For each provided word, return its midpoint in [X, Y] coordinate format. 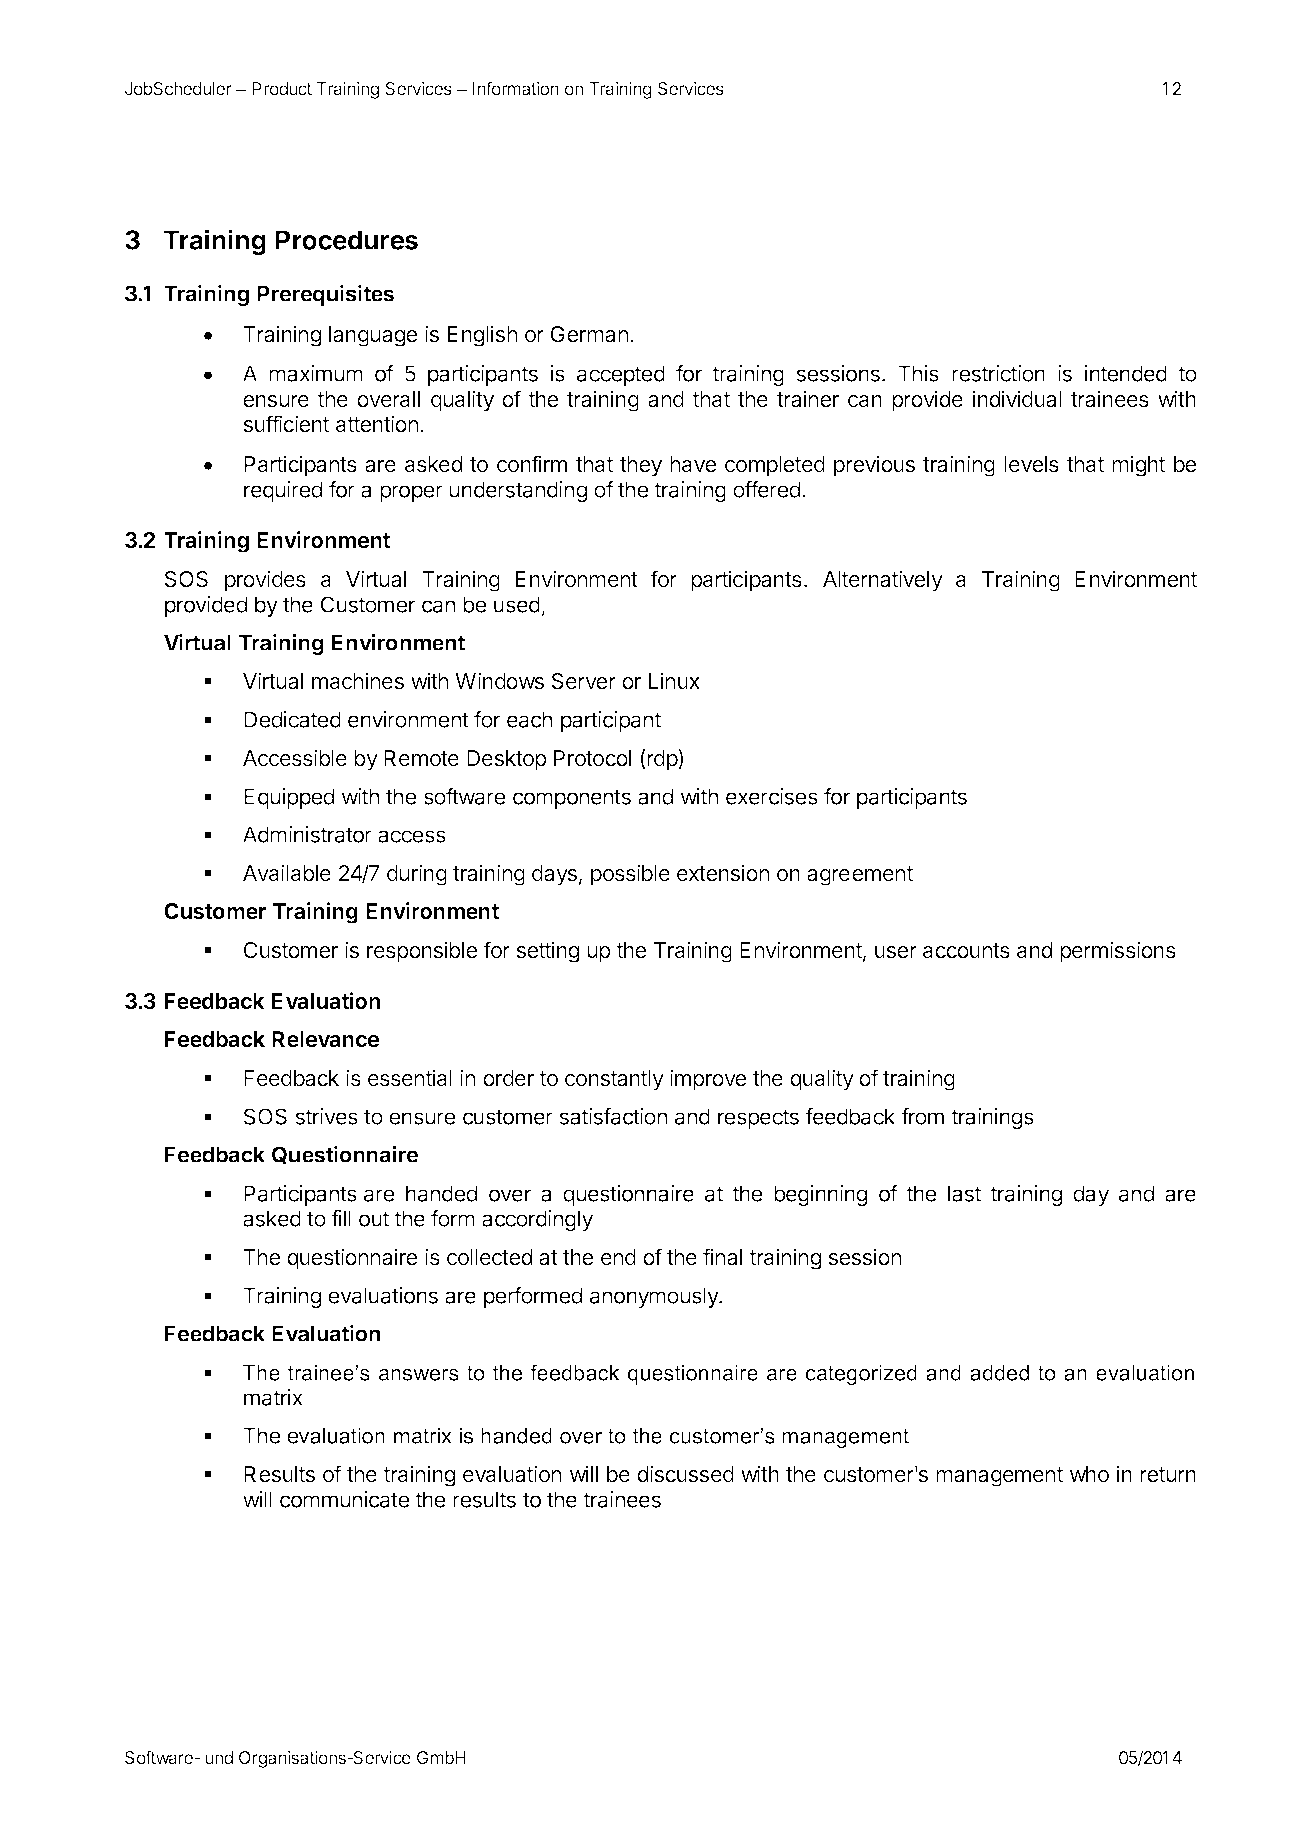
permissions [1118, 952]
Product [282, 88]
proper [411, 493]
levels [1031, 464]
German [589, 334]
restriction [998, 373]
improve [708, 1080]
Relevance [325, 1039]
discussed [685, 1474]
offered [766, 489]
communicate [344, 1499]
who [1089, 1474]
